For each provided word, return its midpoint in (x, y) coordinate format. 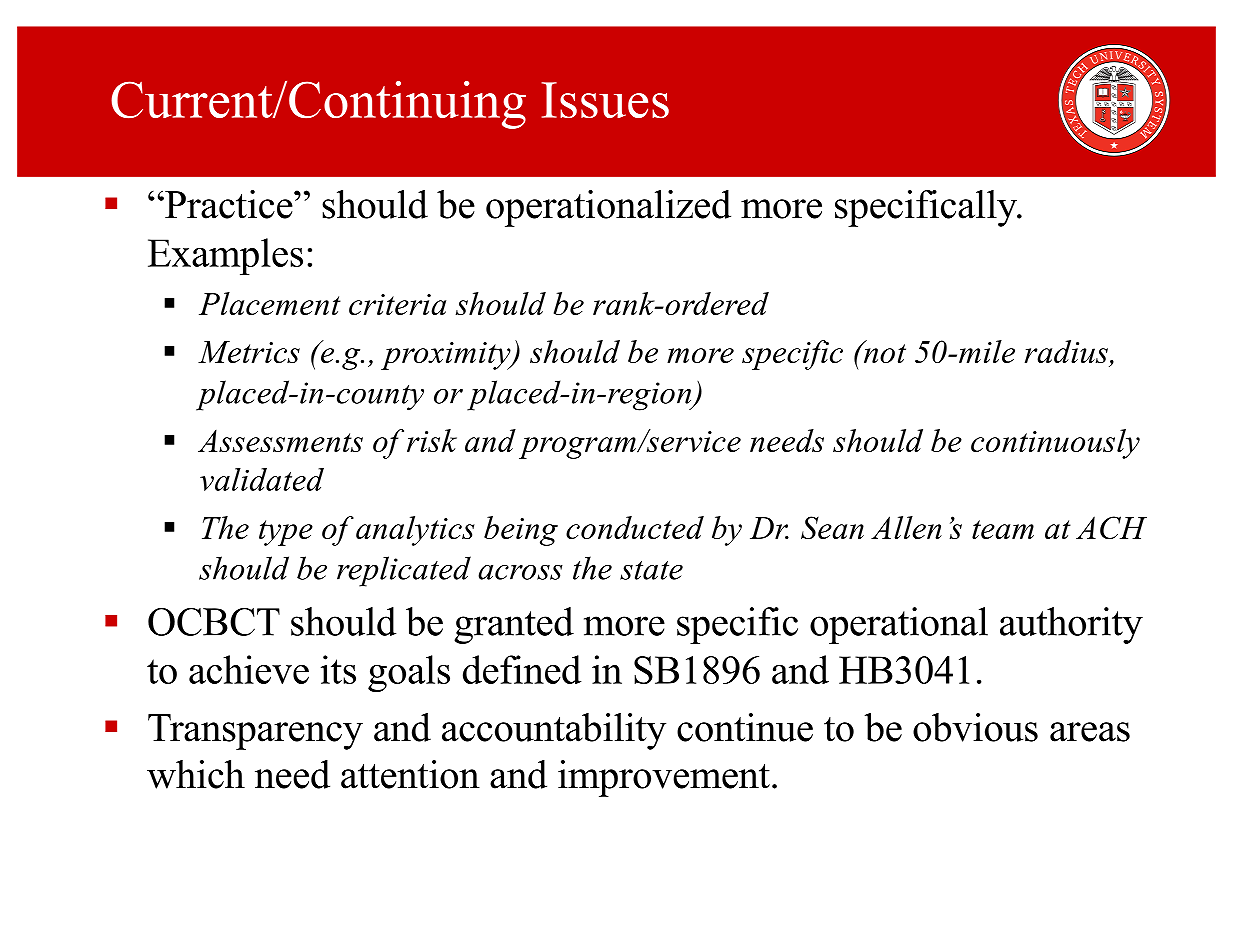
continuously (1055, 444)
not (883, 352)
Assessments (280, 441)
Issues (605, 100)
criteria (397, 304)
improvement (664, 778)
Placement (270, 303)
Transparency (255, 732)
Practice (229, 204)
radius (1066, 351)
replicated (404, 571)
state (651, 570)
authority (1071, 625)
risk (432, 440)
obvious (975, 727)
